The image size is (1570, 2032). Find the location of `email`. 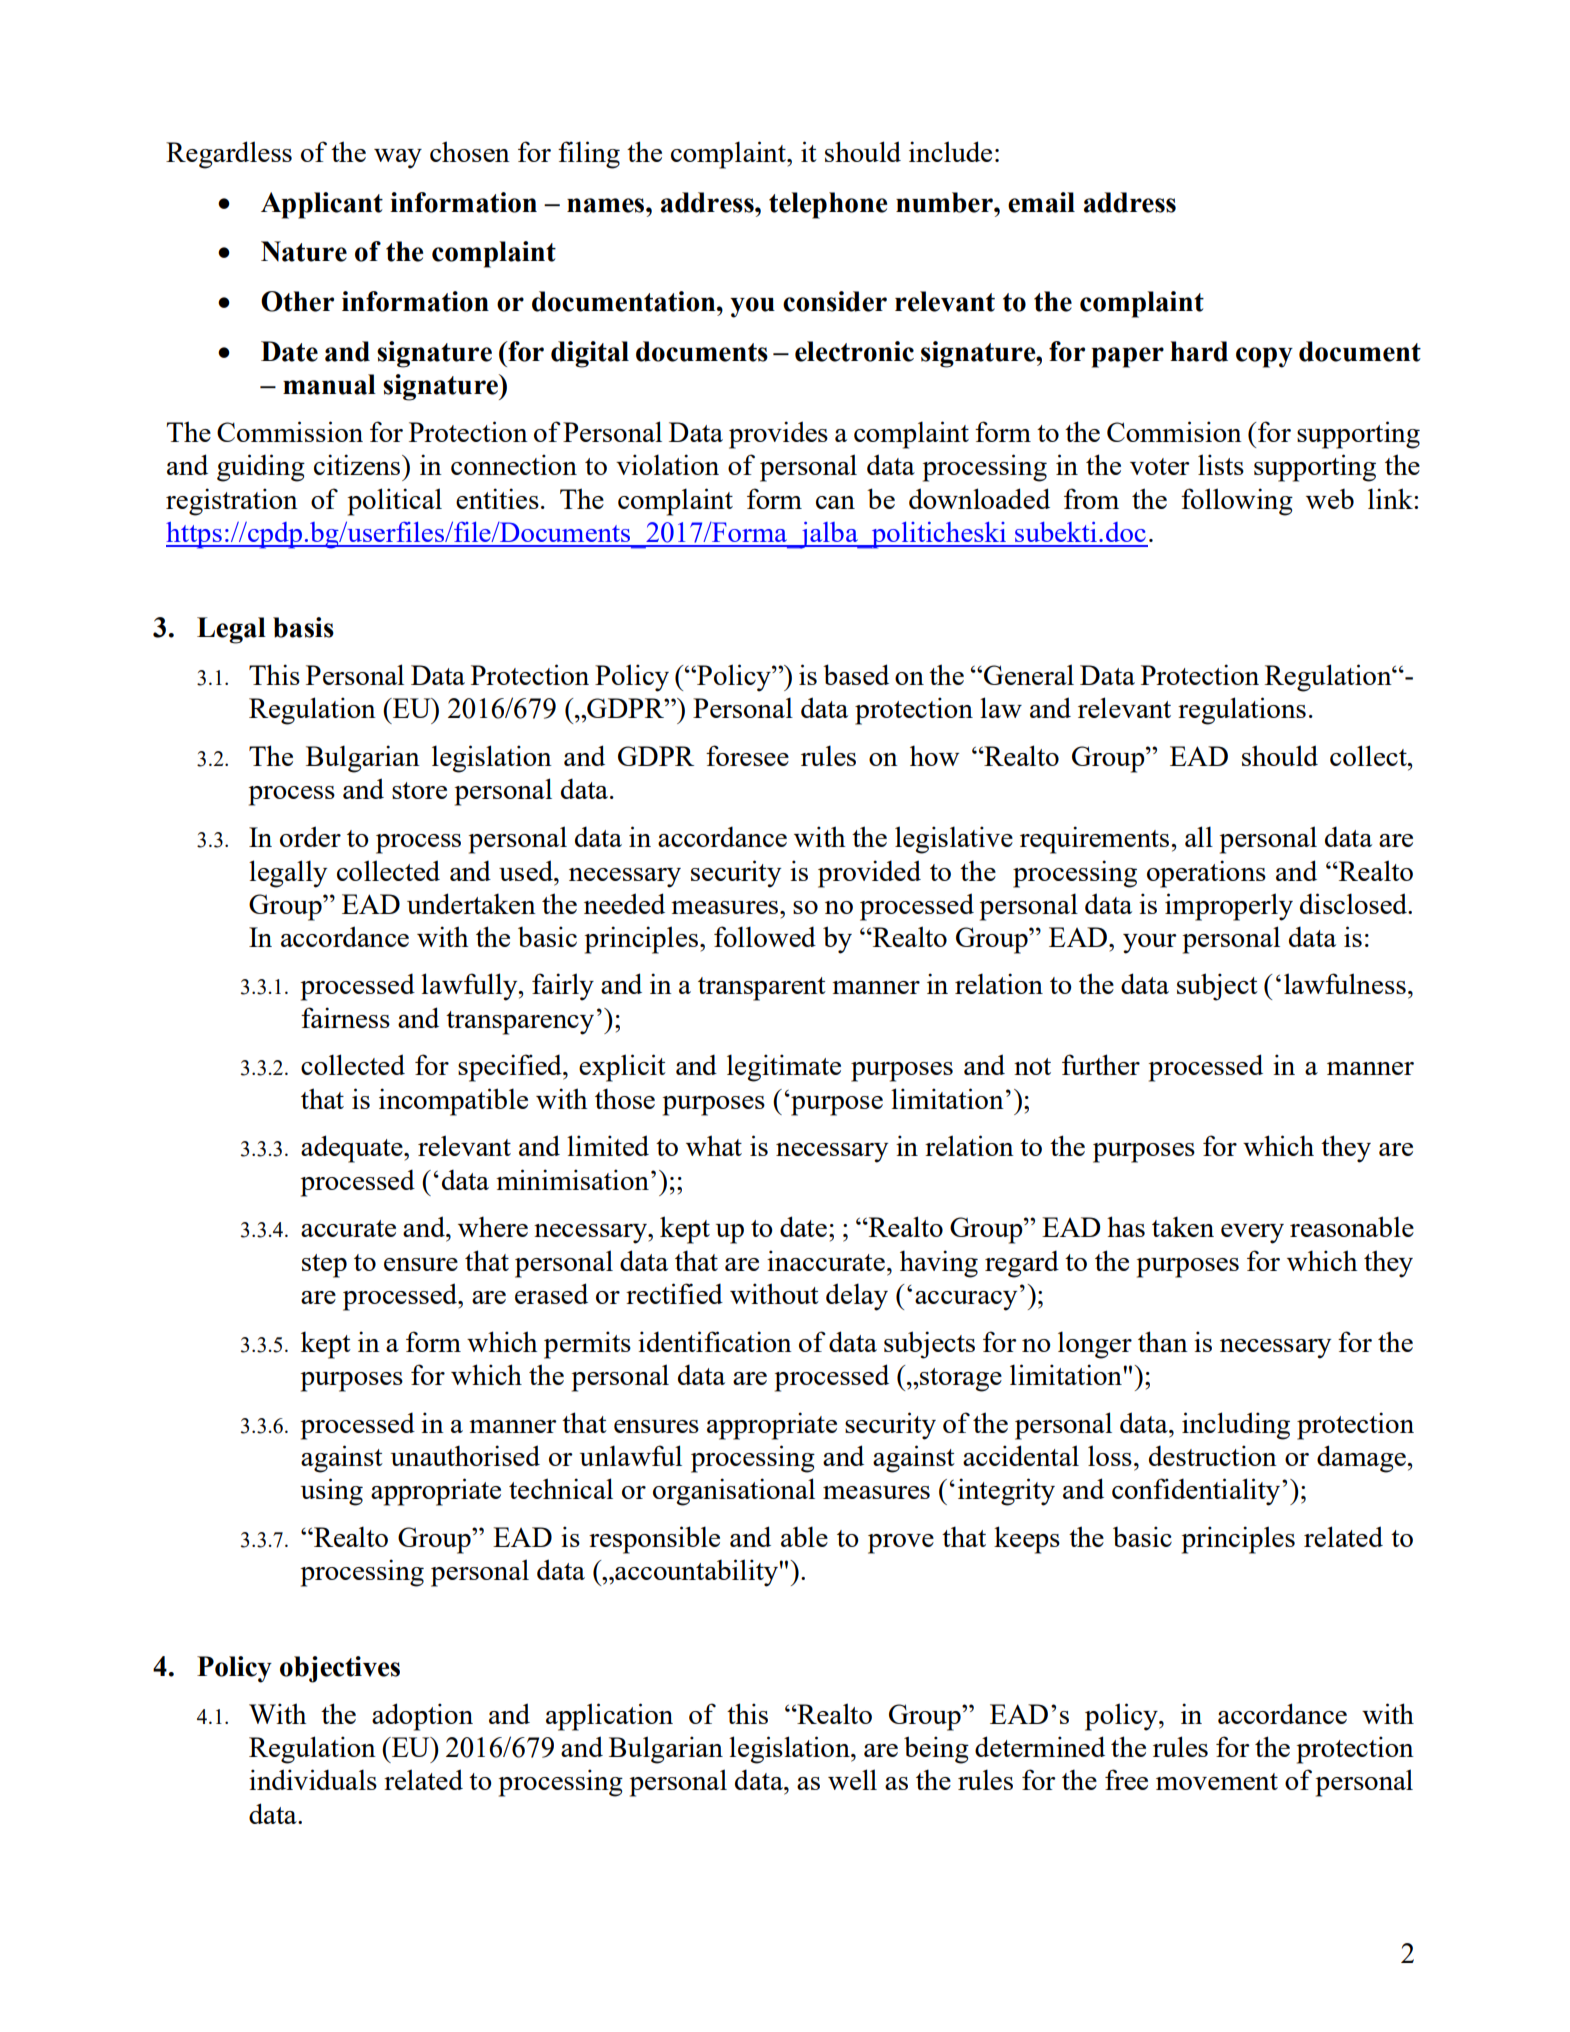

email is located at coordinates (1041, 202).
